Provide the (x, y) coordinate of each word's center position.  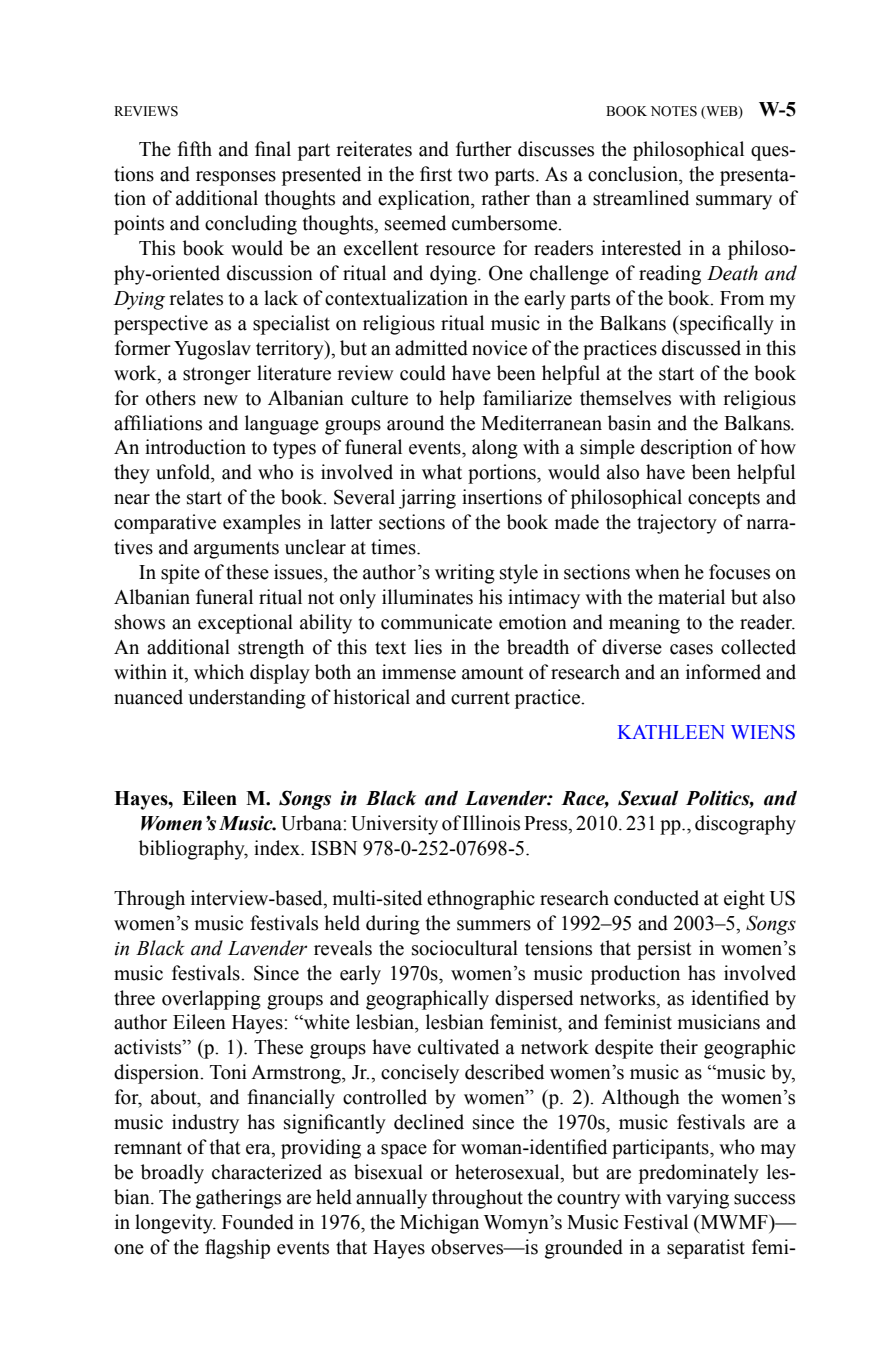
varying (697, 1199)
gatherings (238, 1199)
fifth (194, 149)
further (484, 149)
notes (674, 111)
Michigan (439, 1224)
